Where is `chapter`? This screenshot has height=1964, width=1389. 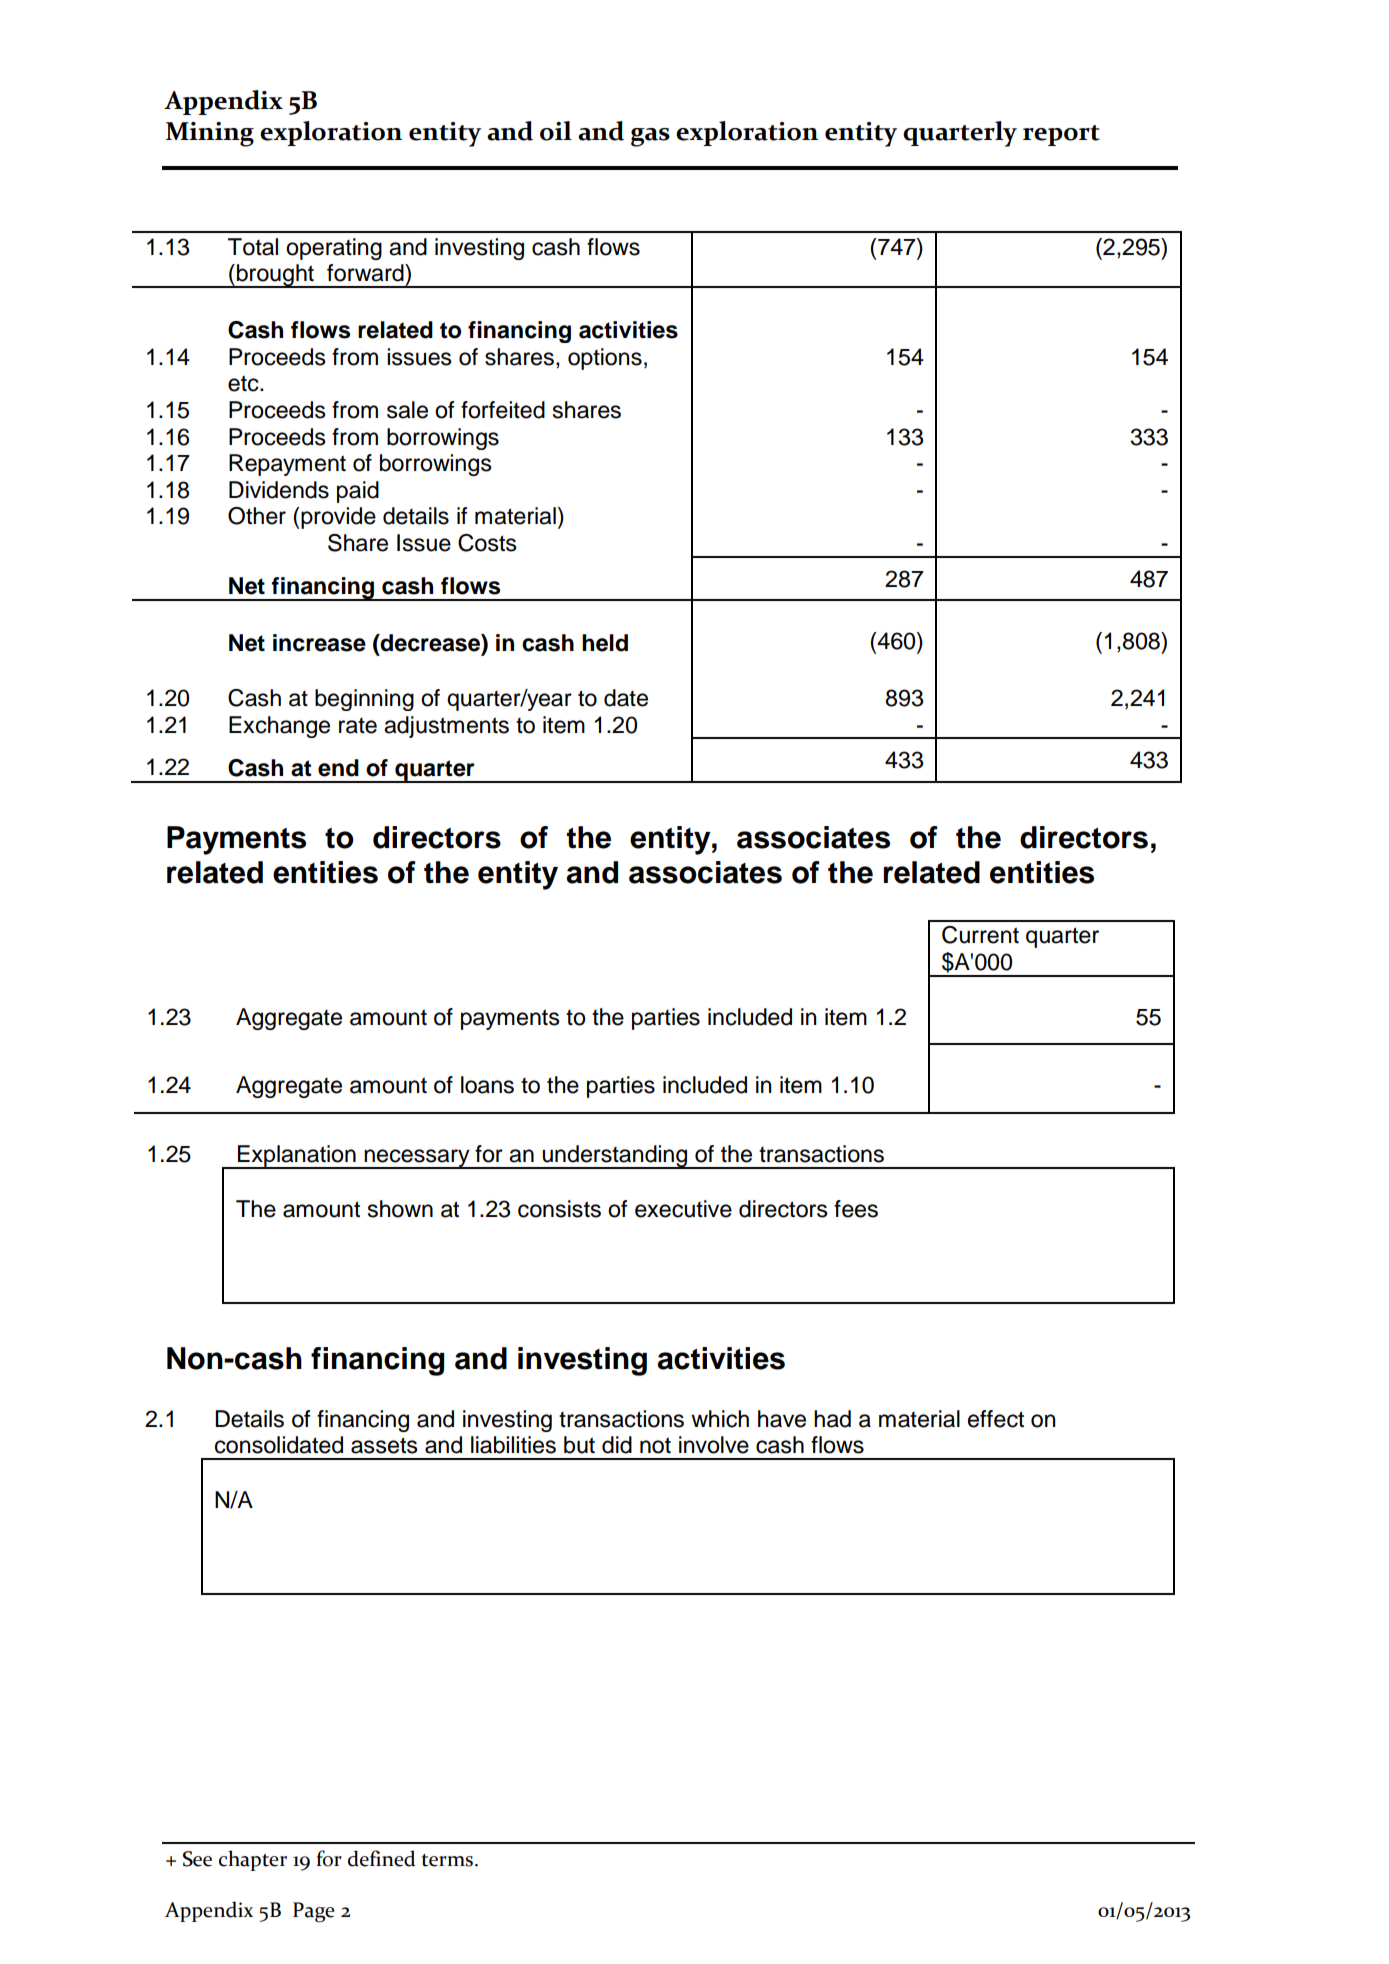
chapter is located at coordinates (253, 1860).
